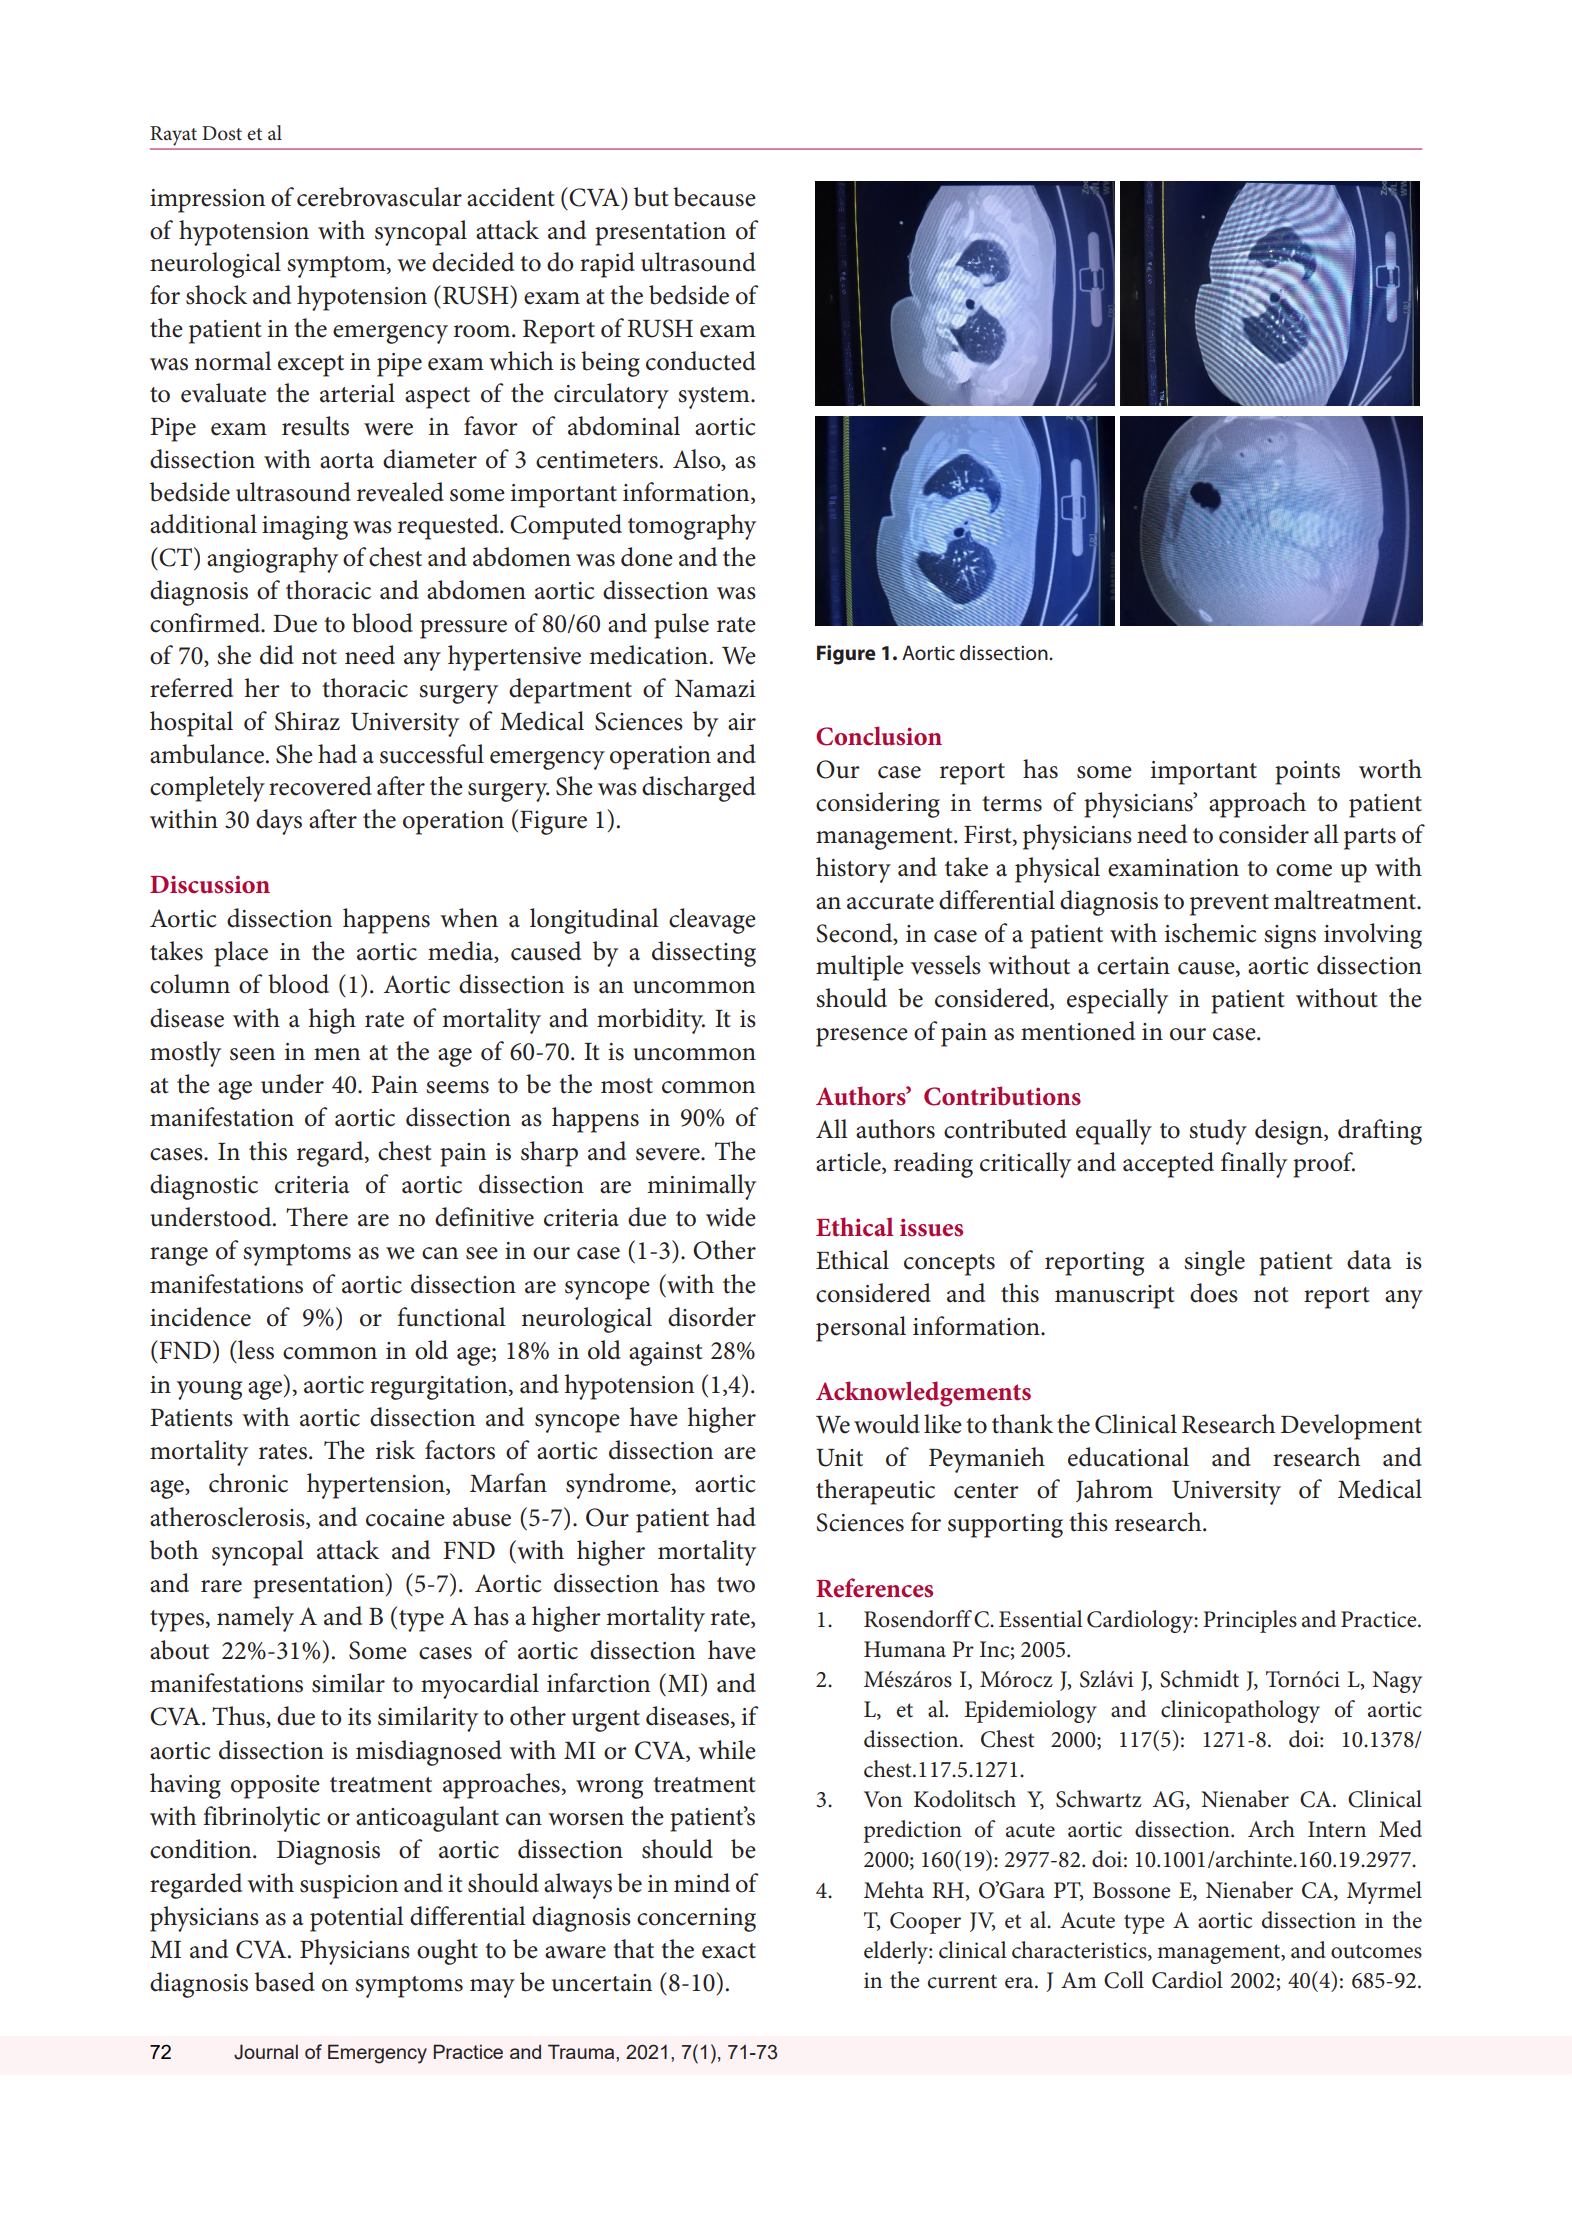 The height and width of the document is (2223, 1572). I want to click on discharged, so click(699, 789).
